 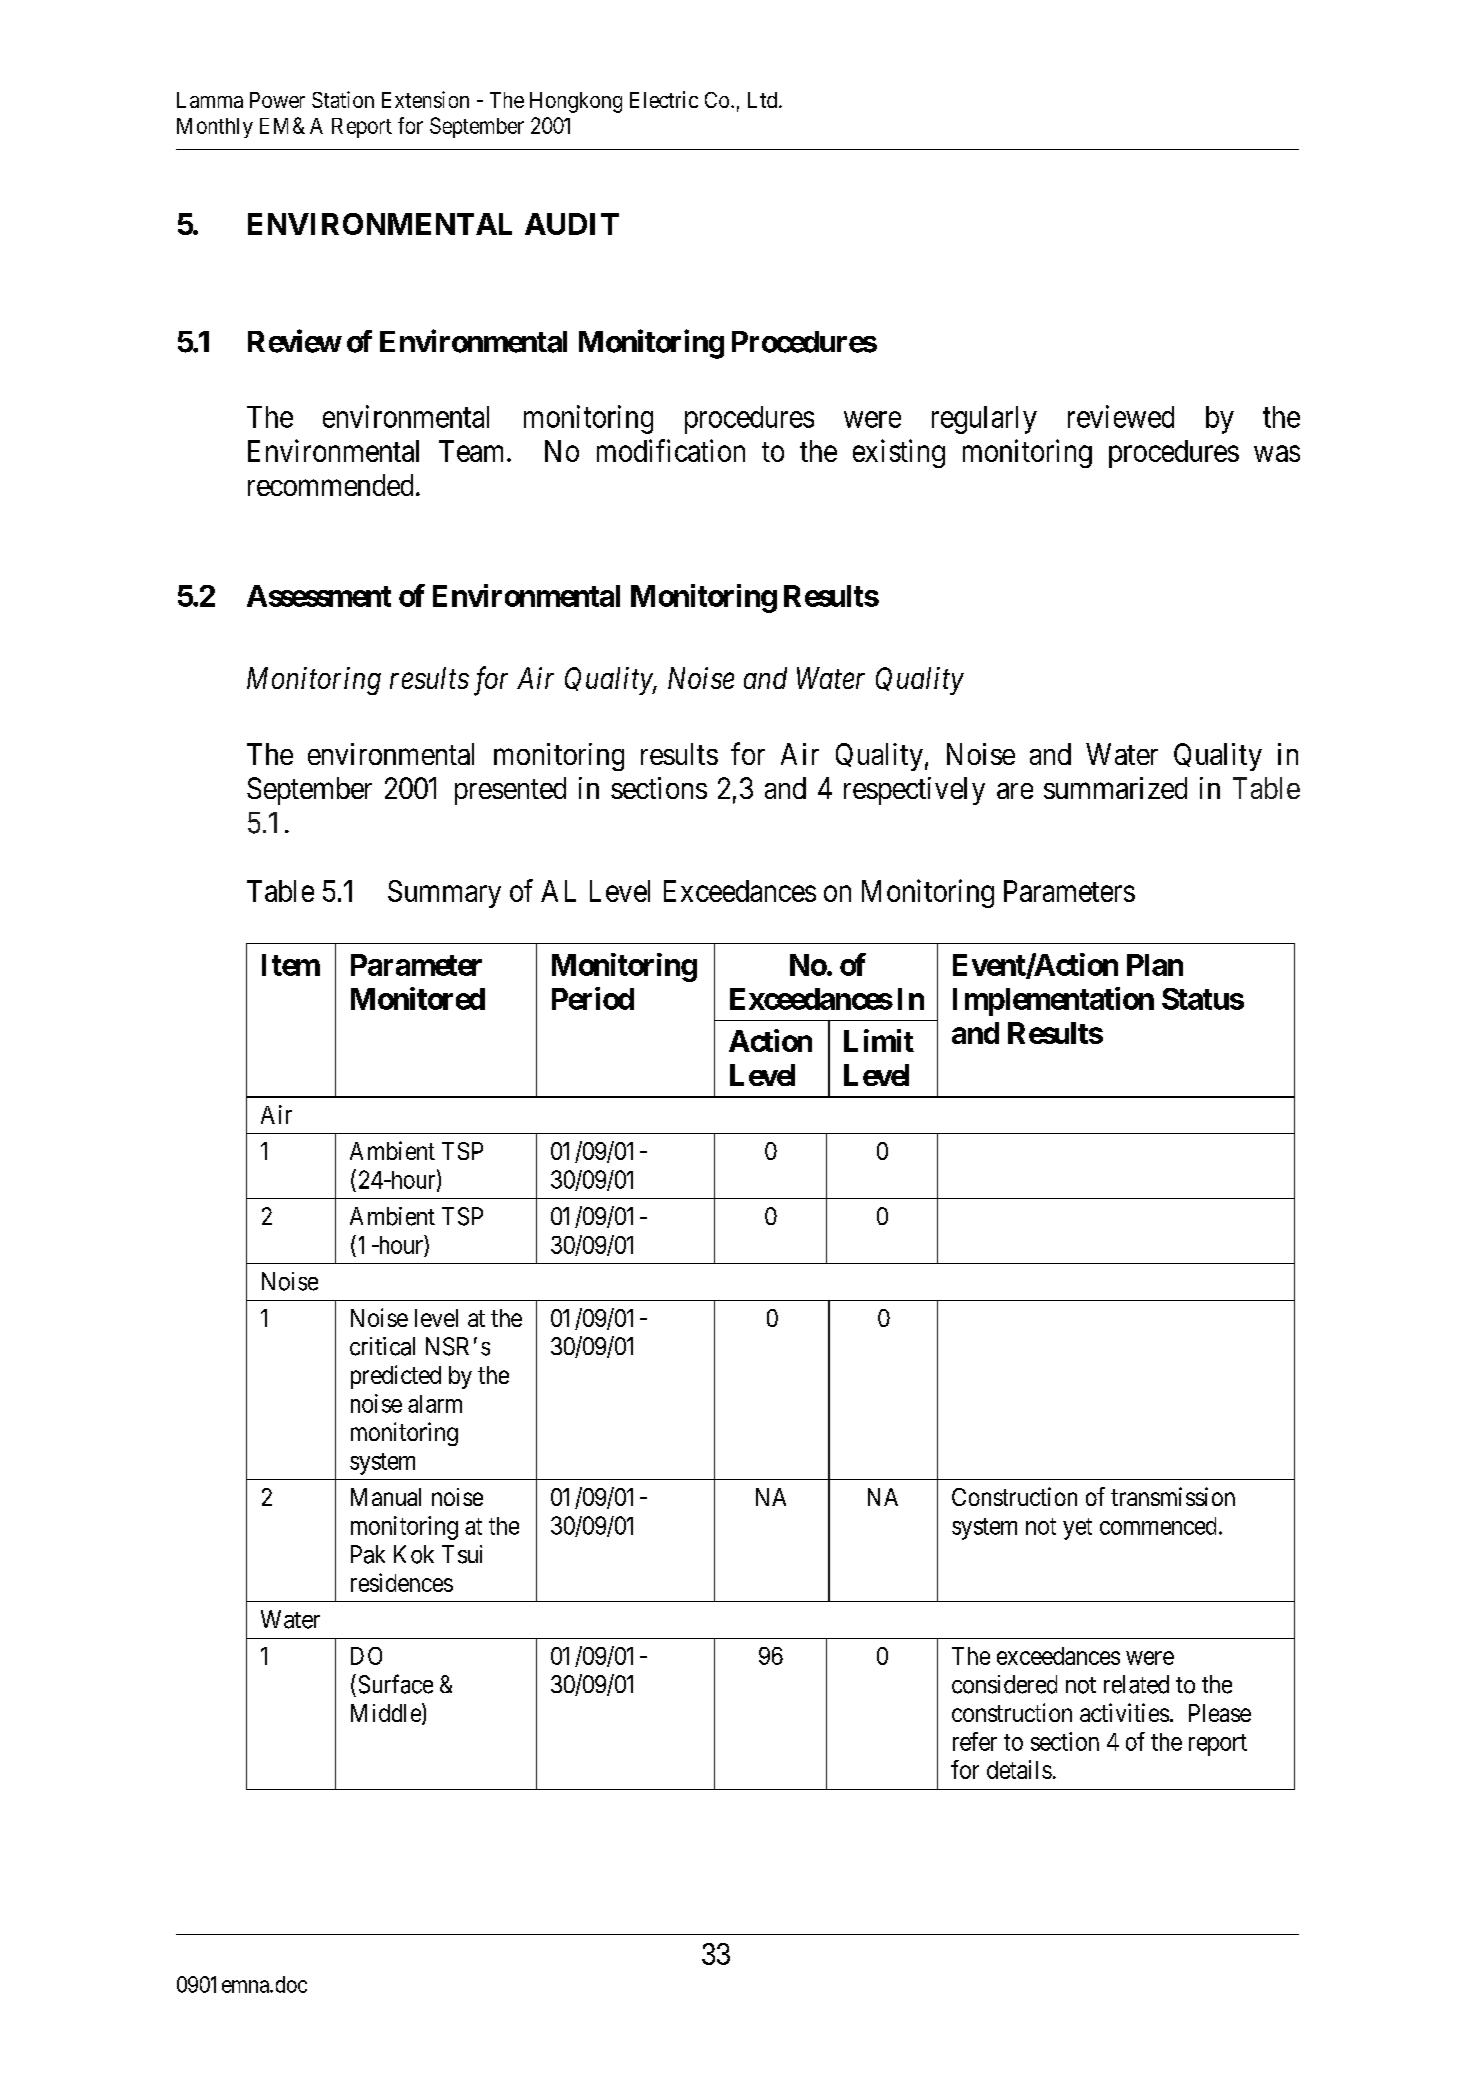 What do you see at coordinates (914, 791) in the document?
I see `respectively` at bounding box center [914, 791].
